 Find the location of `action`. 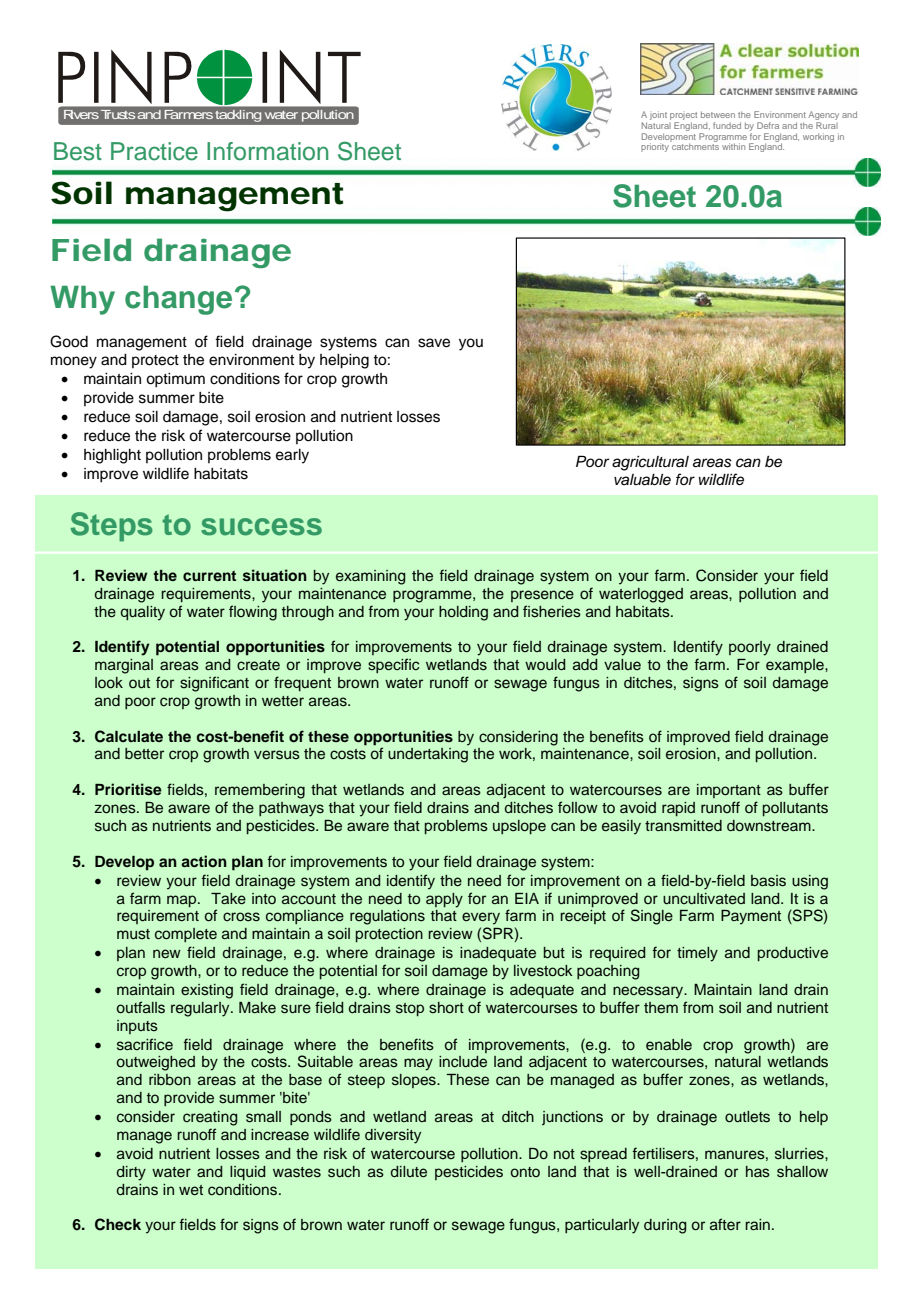

action is located at coordinates (204, 861).
